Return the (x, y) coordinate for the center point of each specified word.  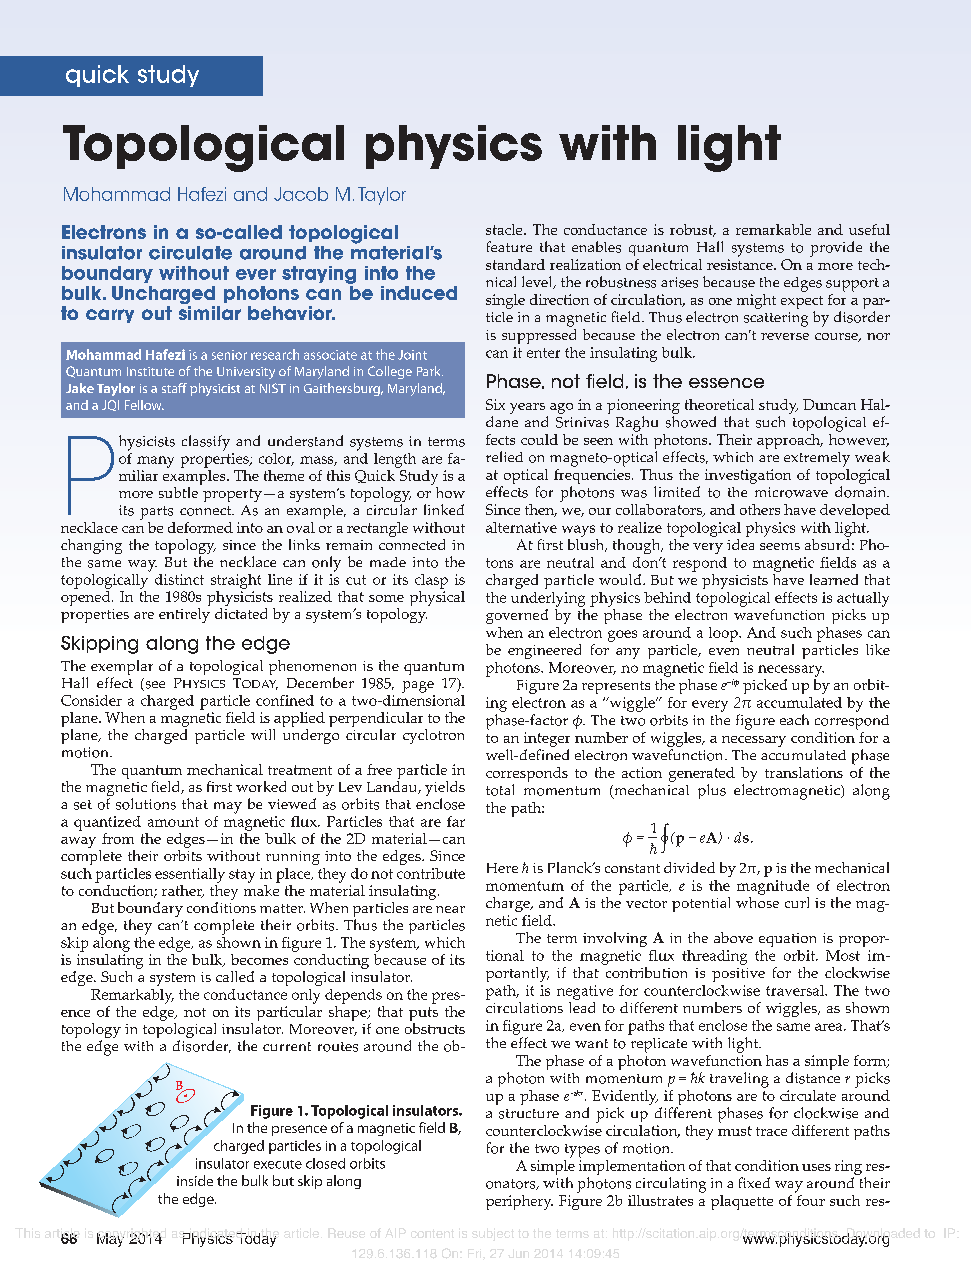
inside (195, 1180)
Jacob (301, 194)
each (794, 719)
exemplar (122, 669)
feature (509, 246)
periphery (519, 1202)
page (418, 687)
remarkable (773, 229)
